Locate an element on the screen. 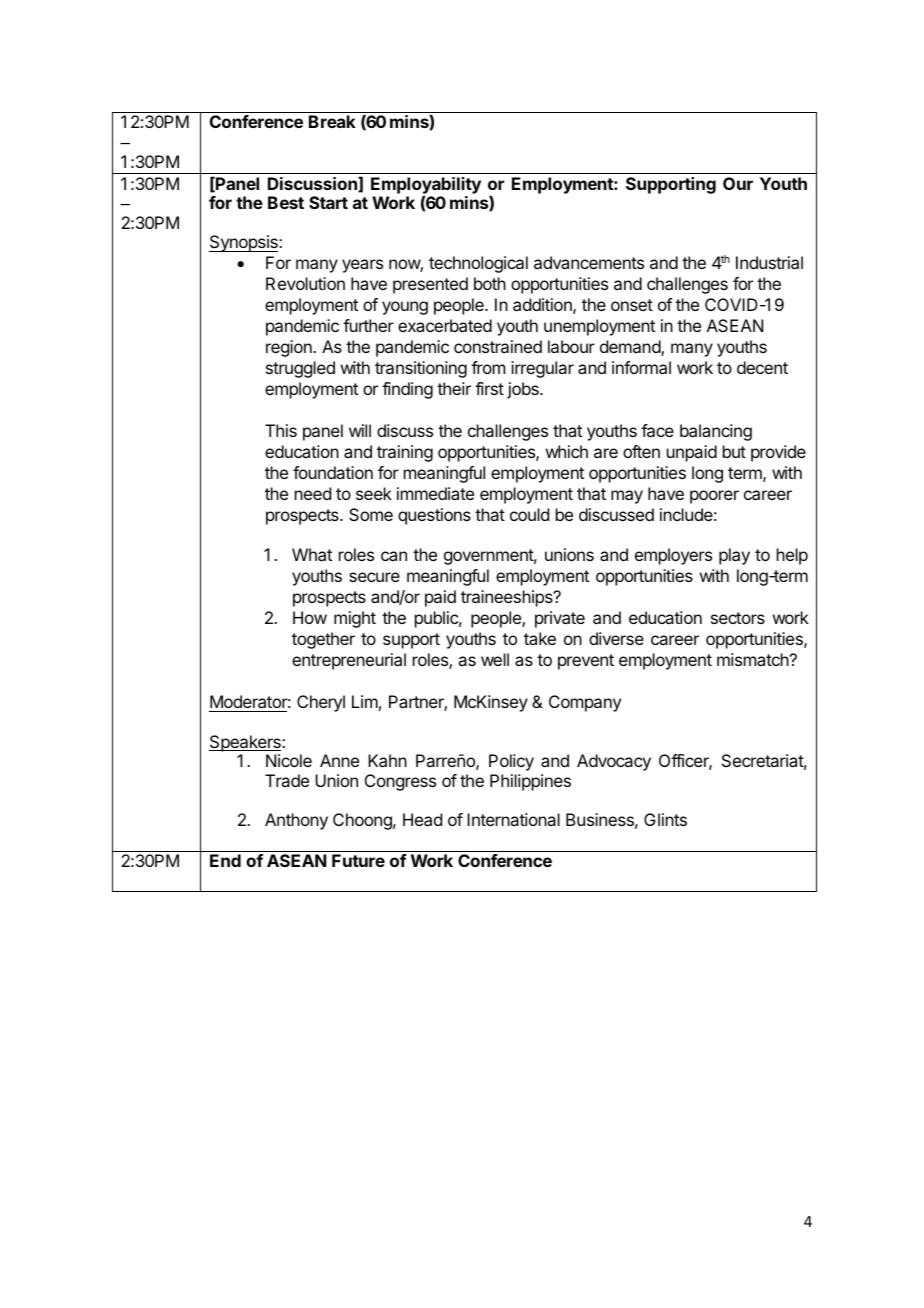 The image size is (924, 1308). Glints is located at coordinates (665, 819).
